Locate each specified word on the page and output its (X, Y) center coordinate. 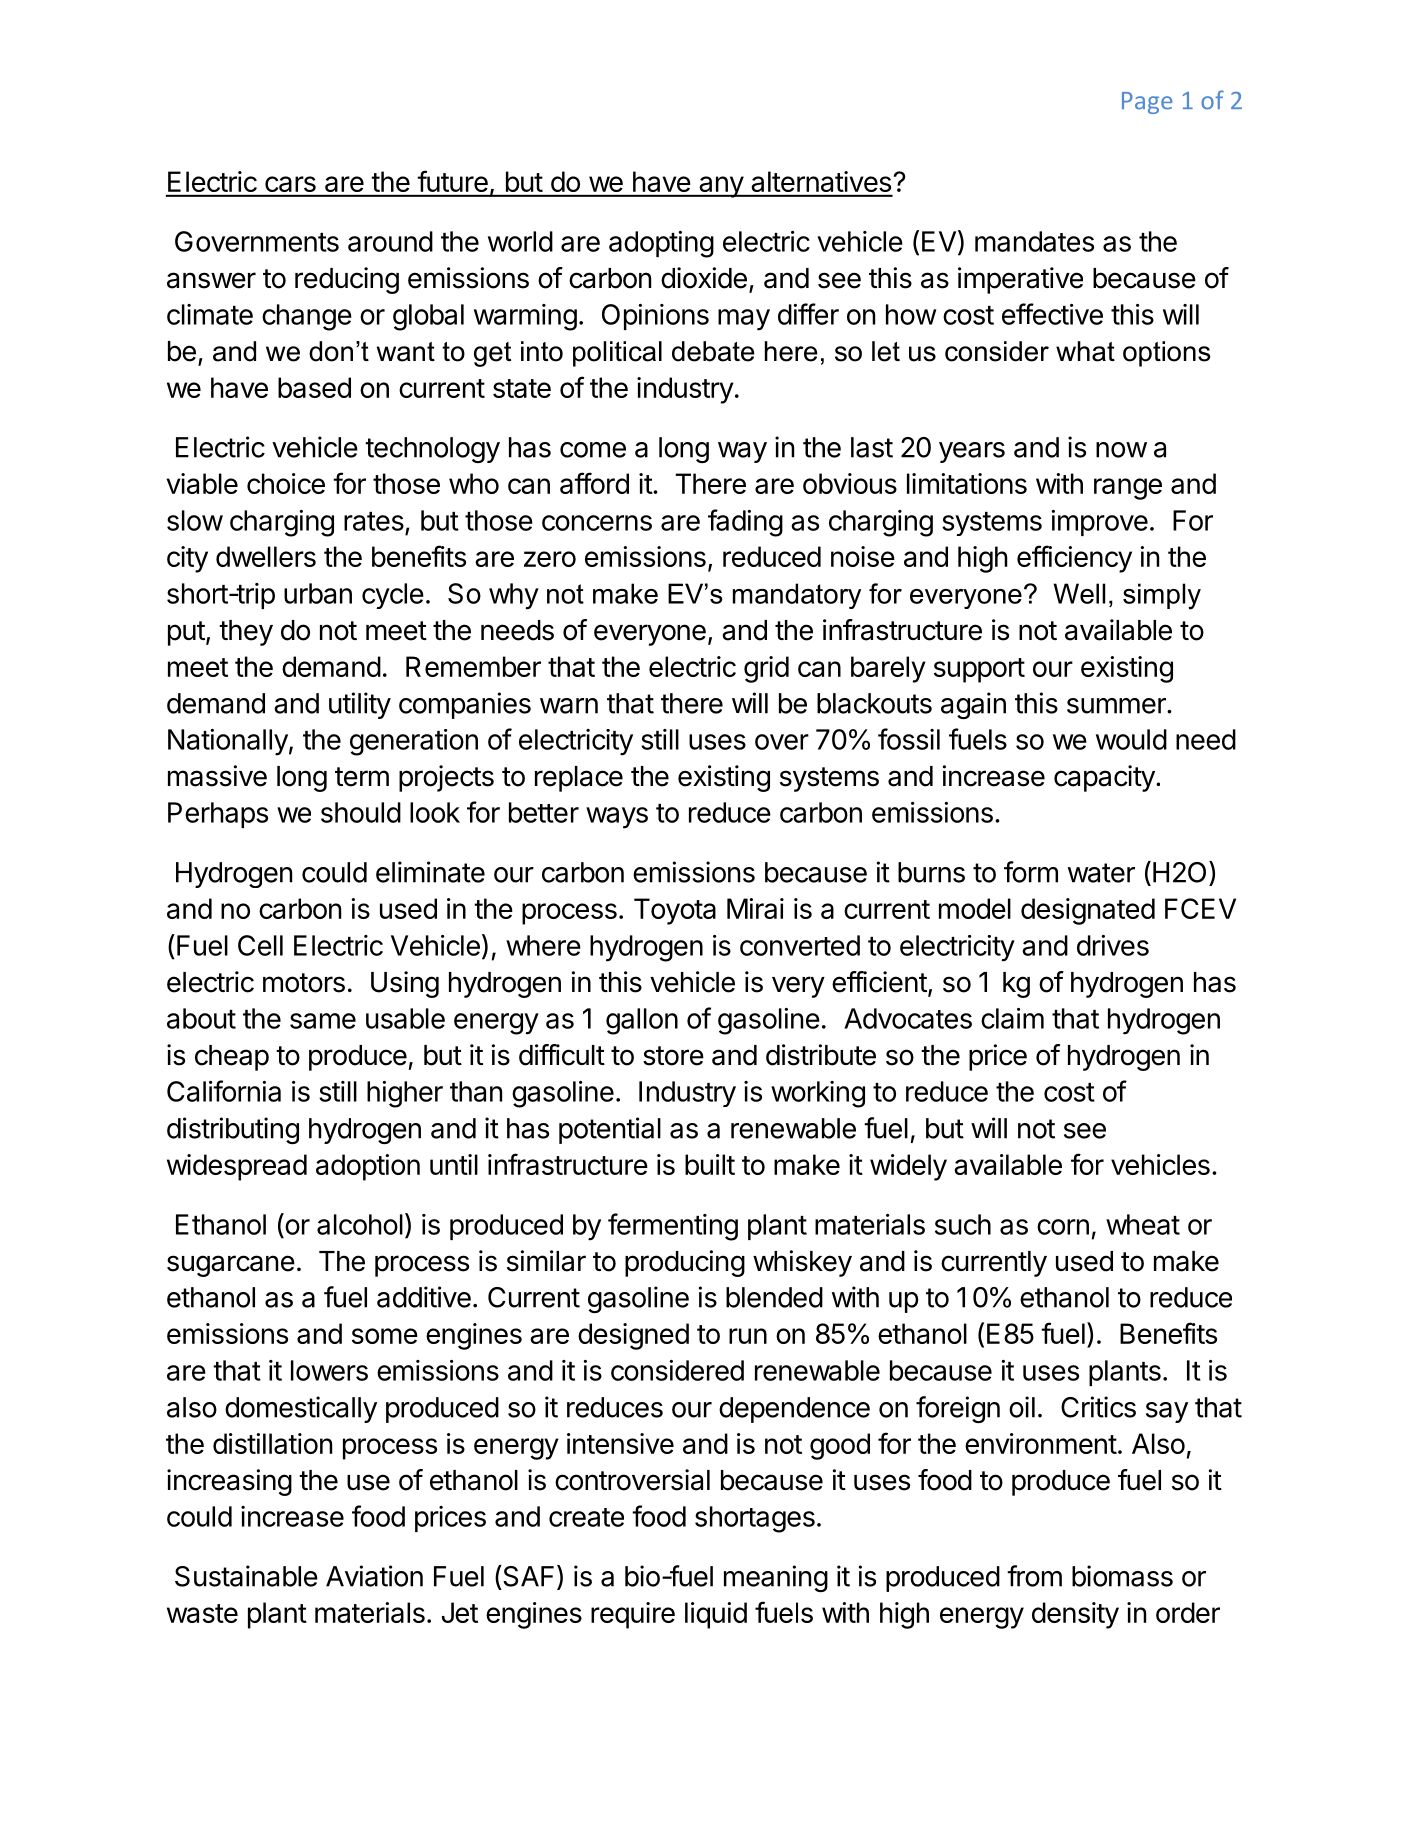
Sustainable (246, 1576)
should (361, 812)
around (390, 241)
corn (1063, 1227)
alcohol (360, 1224)
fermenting (673, 1227)
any (721, 187)
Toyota (675, 911)
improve (1099, 523)
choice (286, 483)
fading (745, 523)
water (1101, 873)
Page (1147, 103)
